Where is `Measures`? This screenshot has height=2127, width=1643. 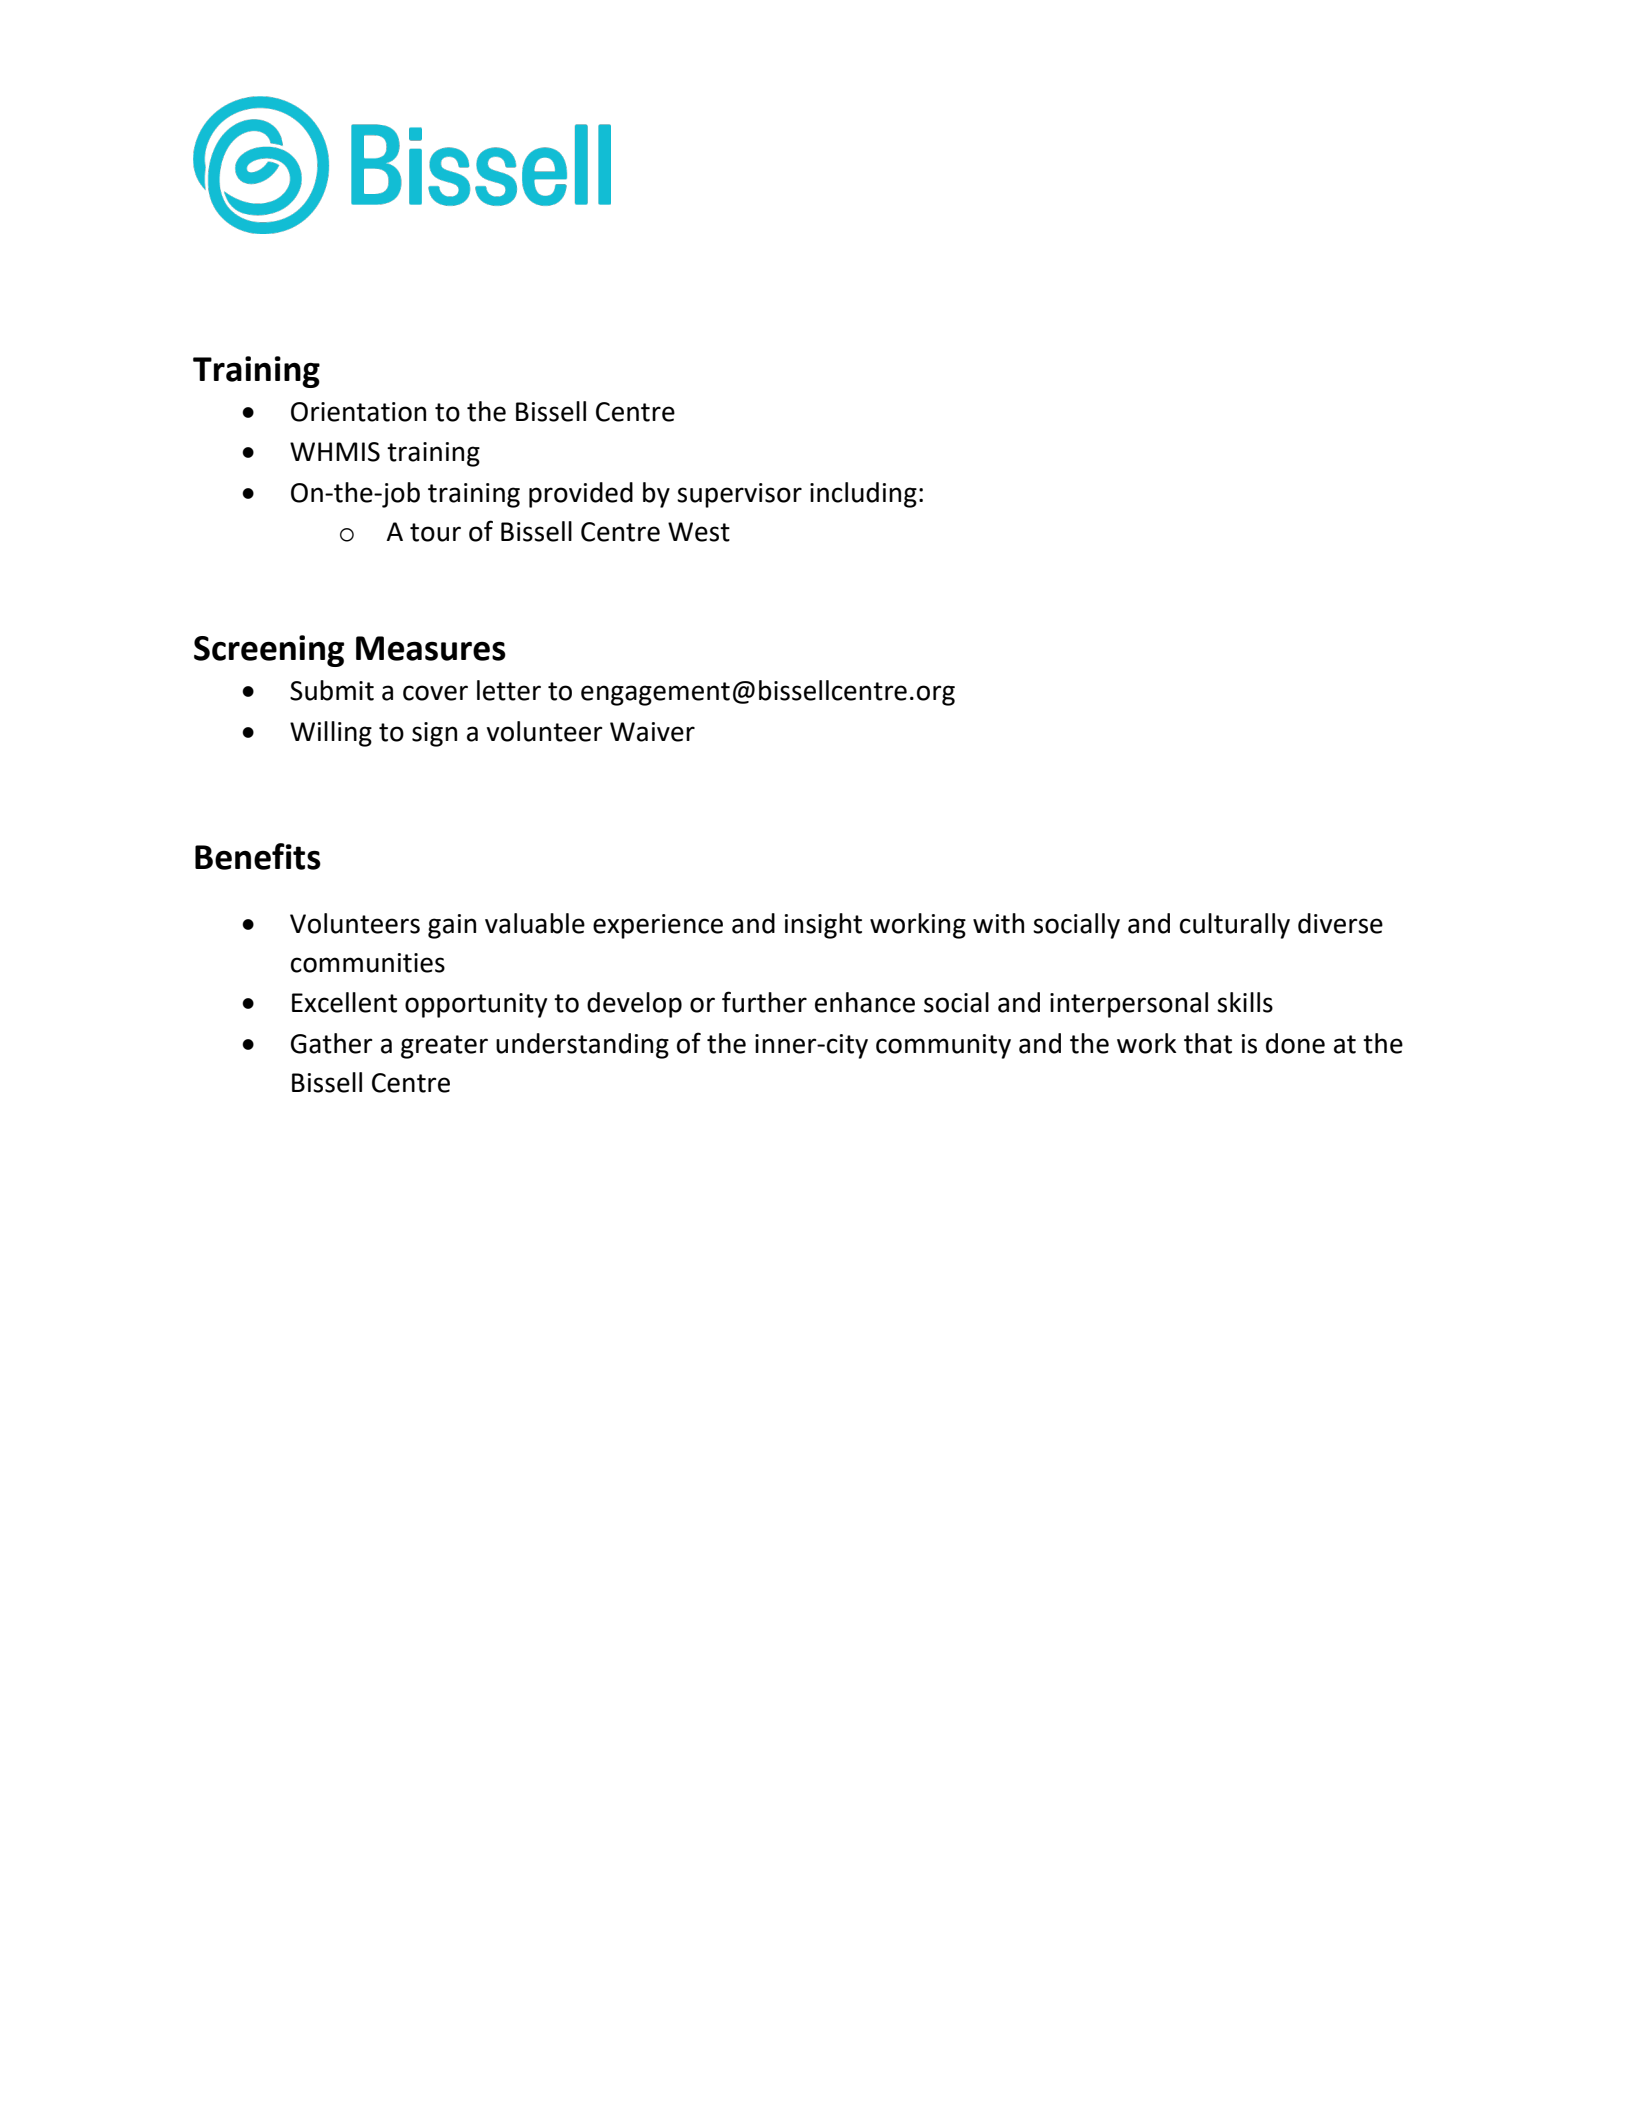
Measures is located at coordinates (431, 648).
